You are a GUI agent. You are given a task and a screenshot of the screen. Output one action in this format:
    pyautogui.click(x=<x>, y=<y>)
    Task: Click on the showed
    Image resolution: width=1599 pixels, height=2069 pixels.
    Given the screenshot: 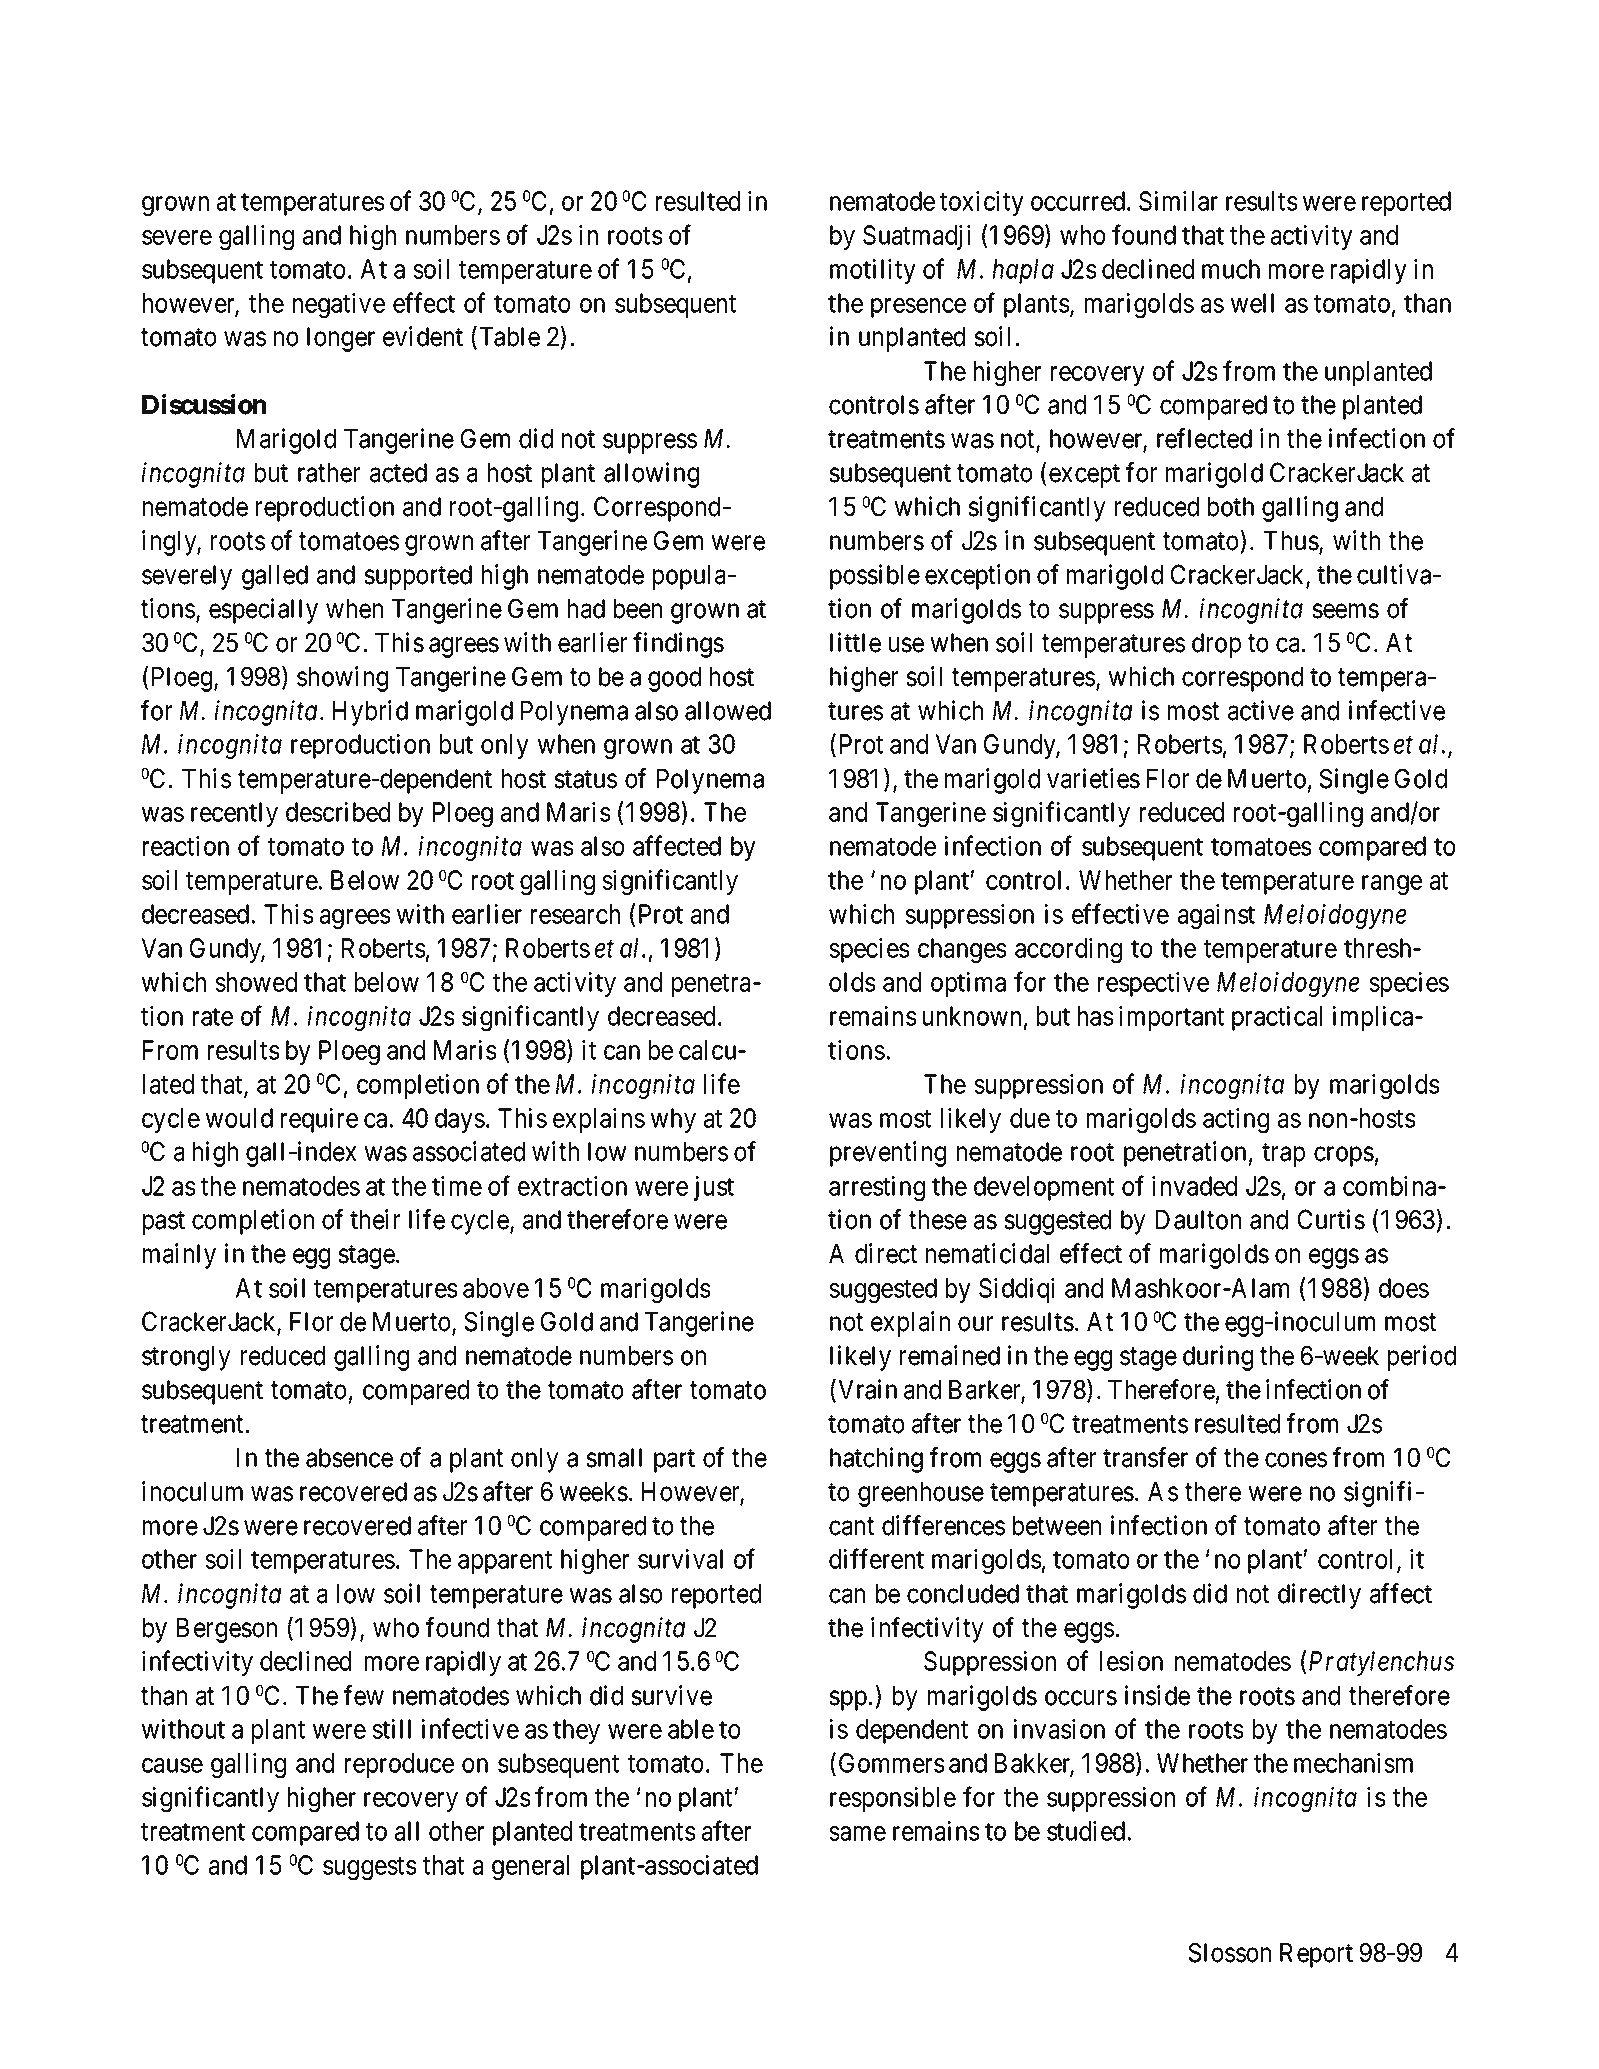 What is the action you would take?
    pyautogui.click(x=256, y=982)
